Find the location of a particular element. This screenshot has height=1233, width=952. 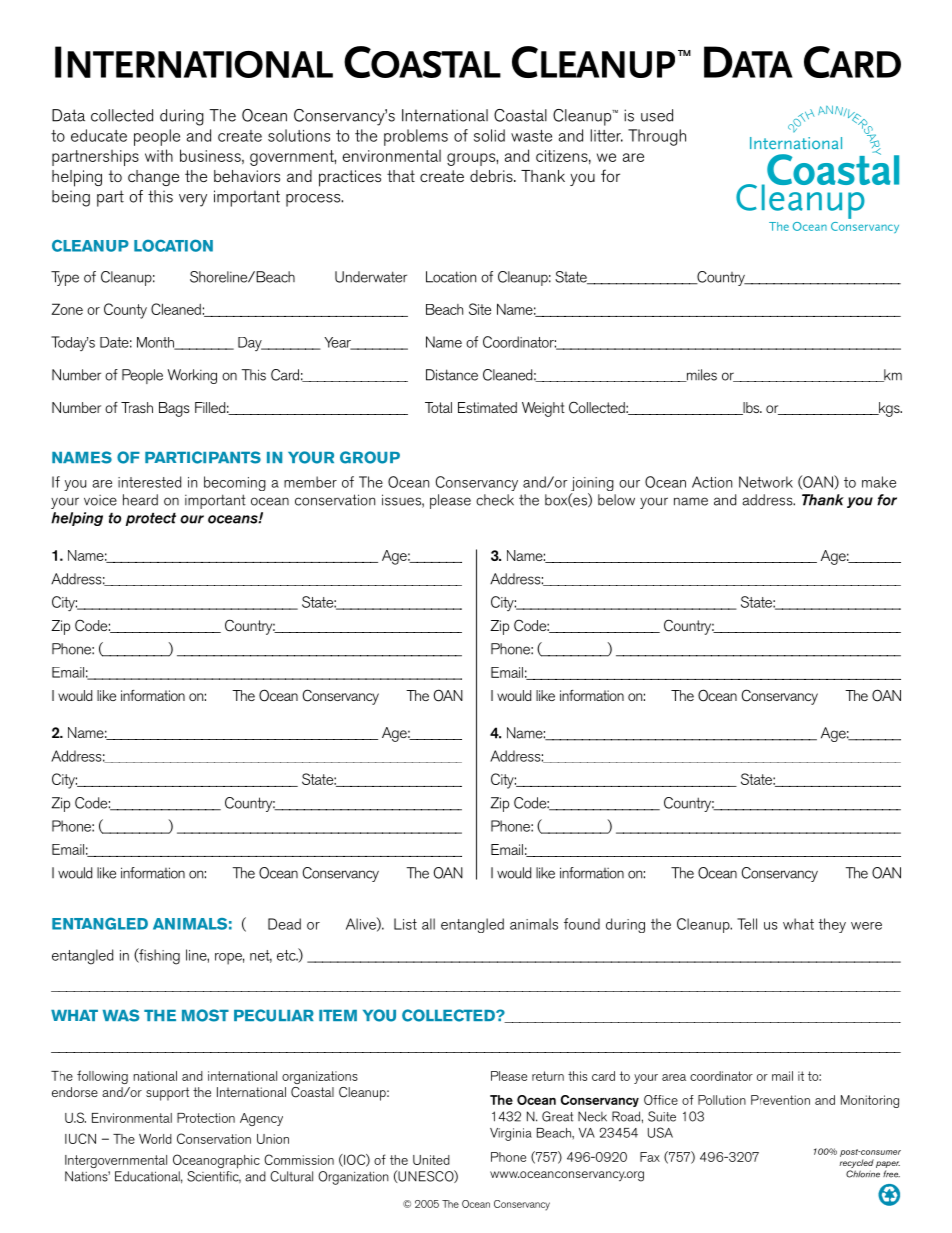

Through is located at coordinates (657, 137).
